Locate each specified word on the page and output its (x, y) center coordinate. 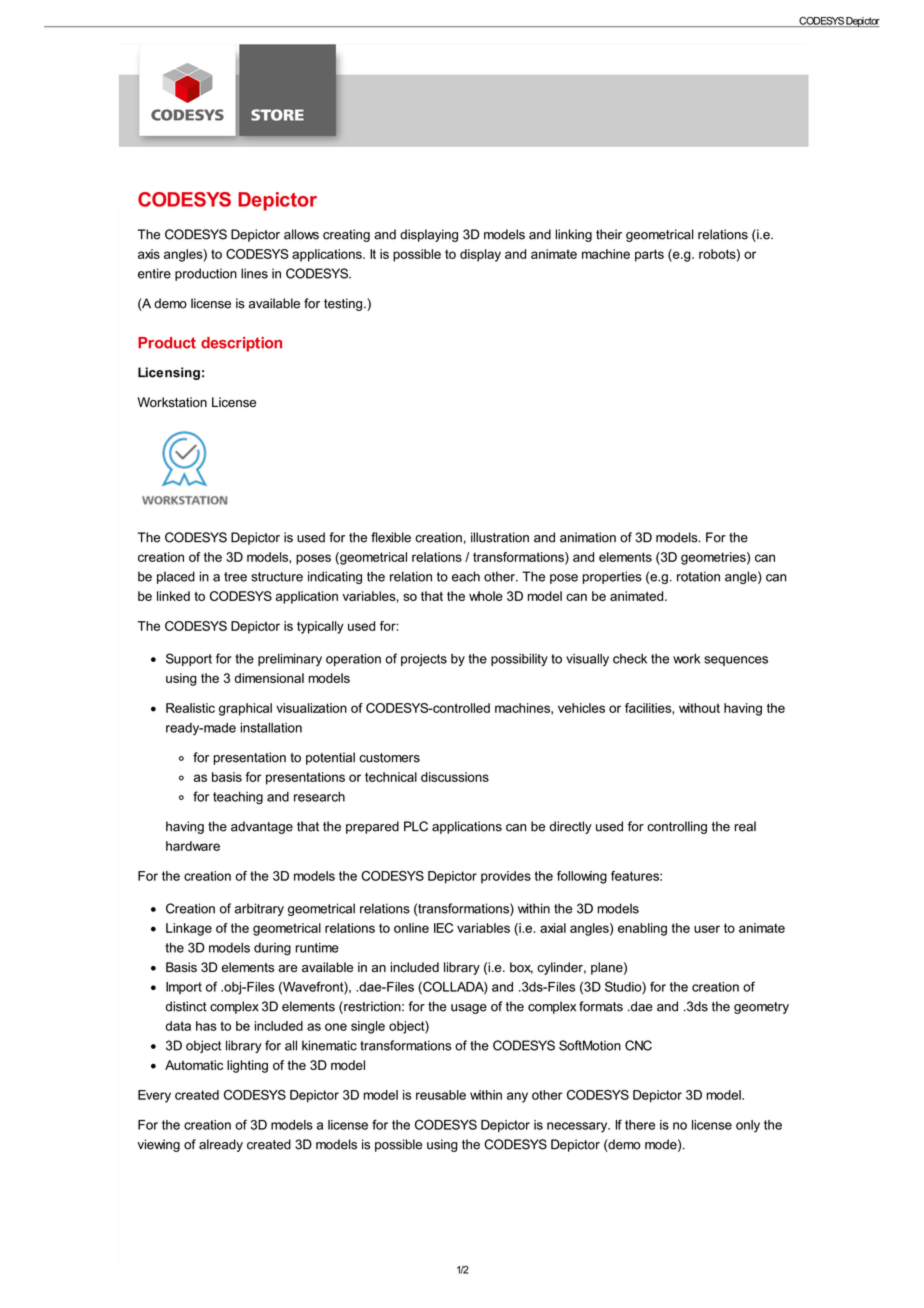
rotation (698, 576)
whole (486, 596)
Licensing (169, 373)
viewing (159, 1145)
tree (235, 577)
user (707, 929)
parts (649, 255)
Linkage (189, 929)
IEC (443, 928)
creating (346, 235)
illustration (500, 537)
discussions (455, 777)
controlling (677, 827)
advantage (262, 827)
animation (588, 537)
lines (254, 273)
